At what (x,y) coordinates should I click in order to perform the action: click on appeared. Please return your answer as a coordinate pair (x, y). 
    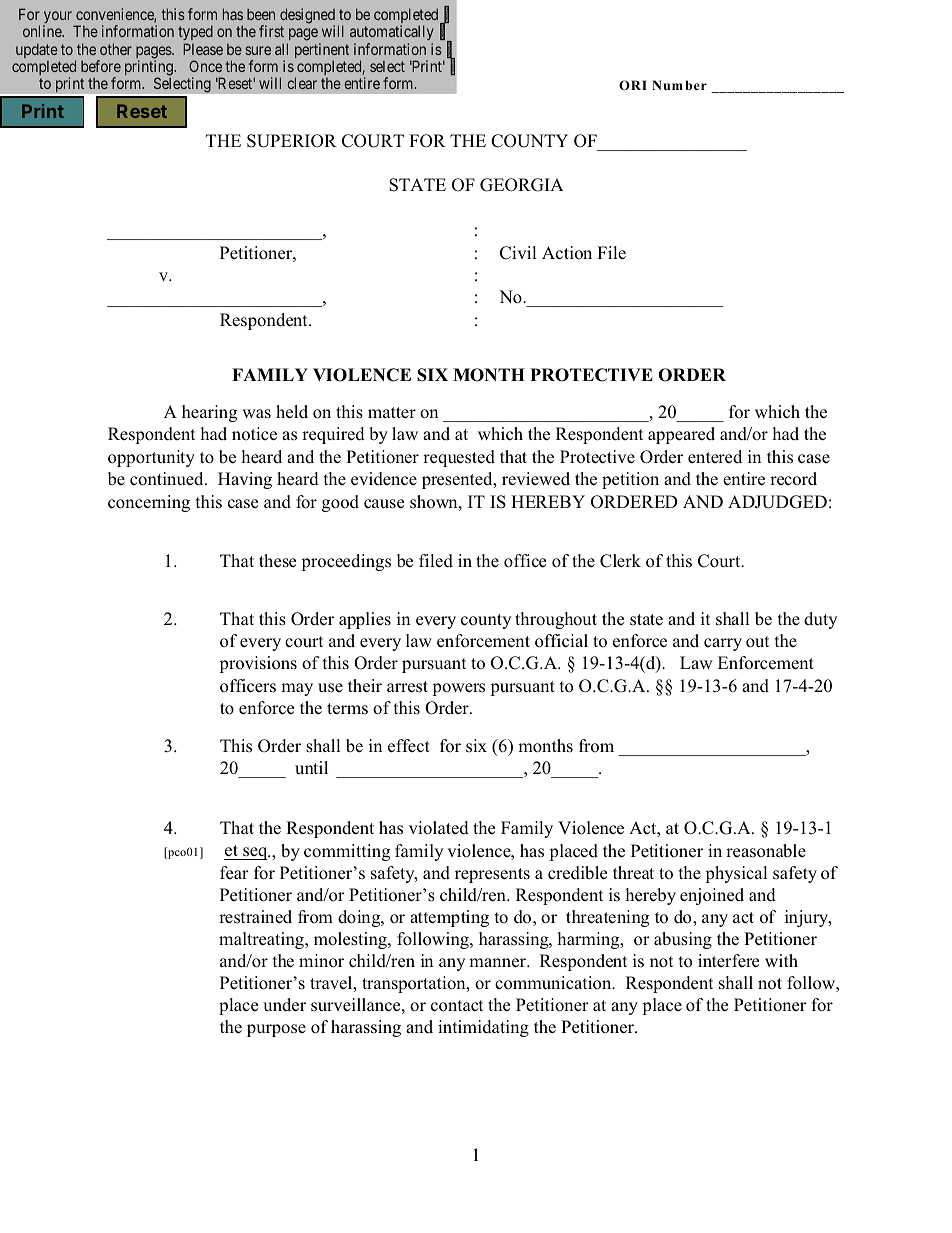
    Looking at the image, I should click on (681, 435).
